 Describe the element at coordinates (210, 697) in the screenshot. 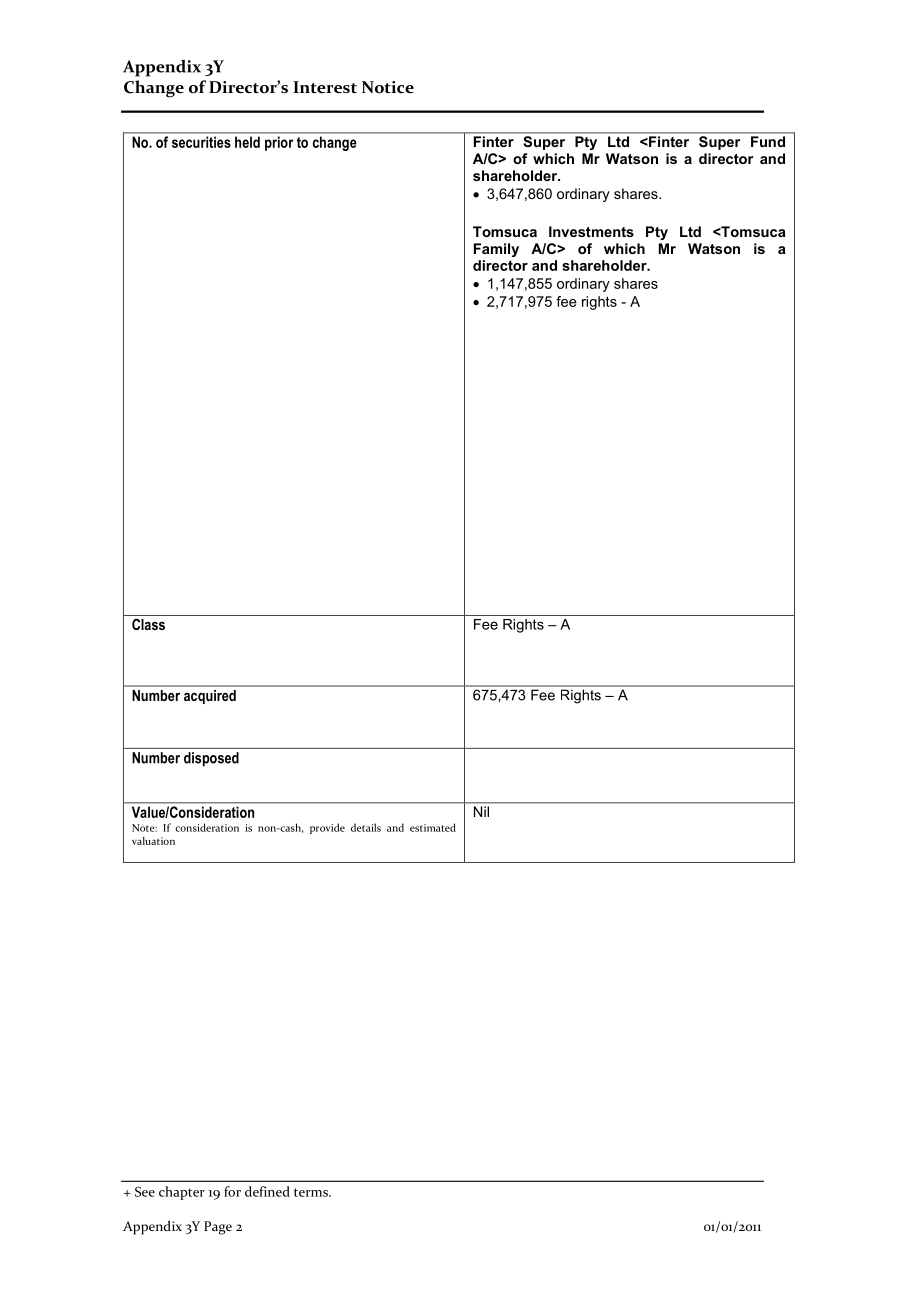

I see `acquired` at that location.
